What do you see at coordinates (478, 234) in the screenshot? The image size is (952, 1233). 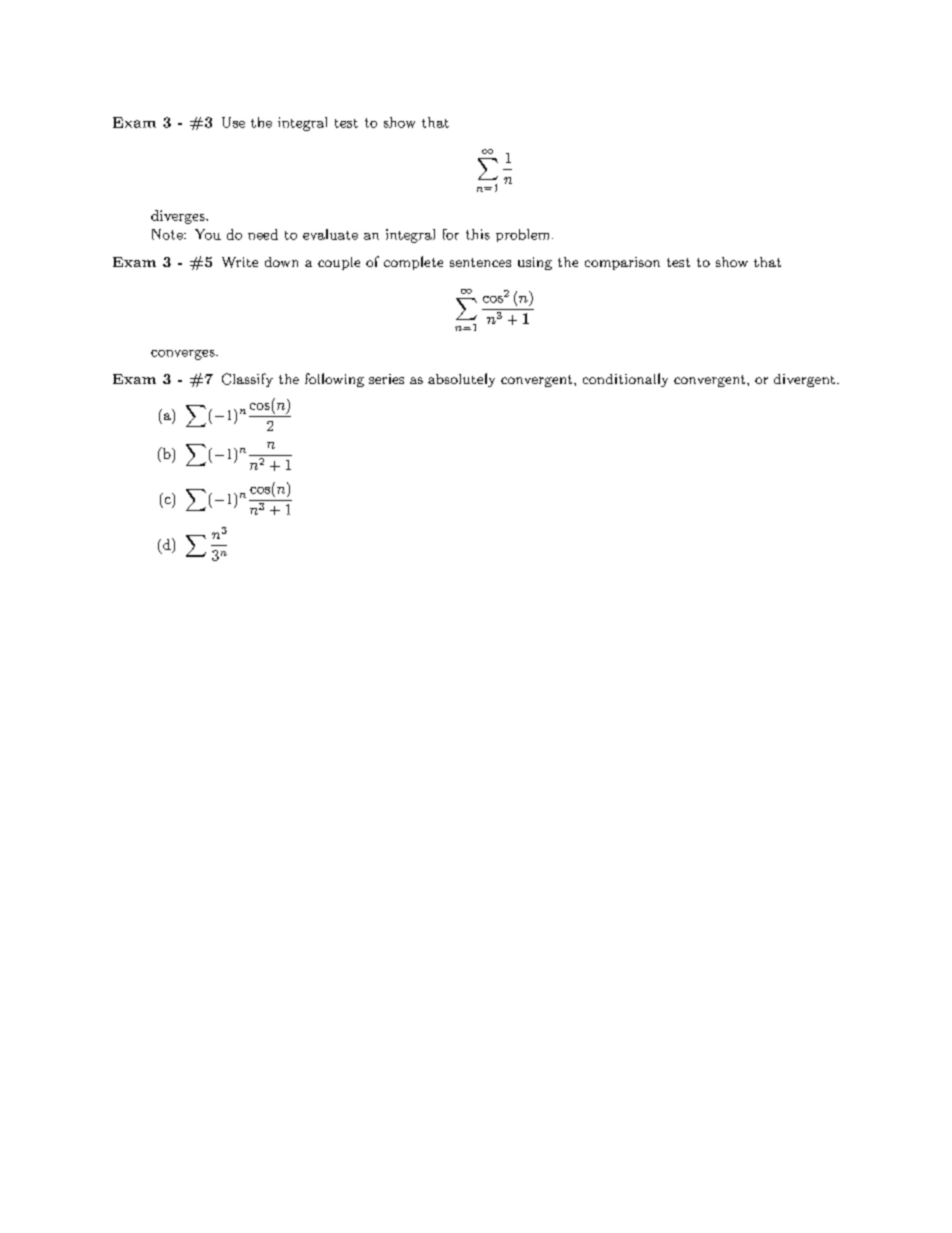 I see `this` at bounding box center [478, 234].
